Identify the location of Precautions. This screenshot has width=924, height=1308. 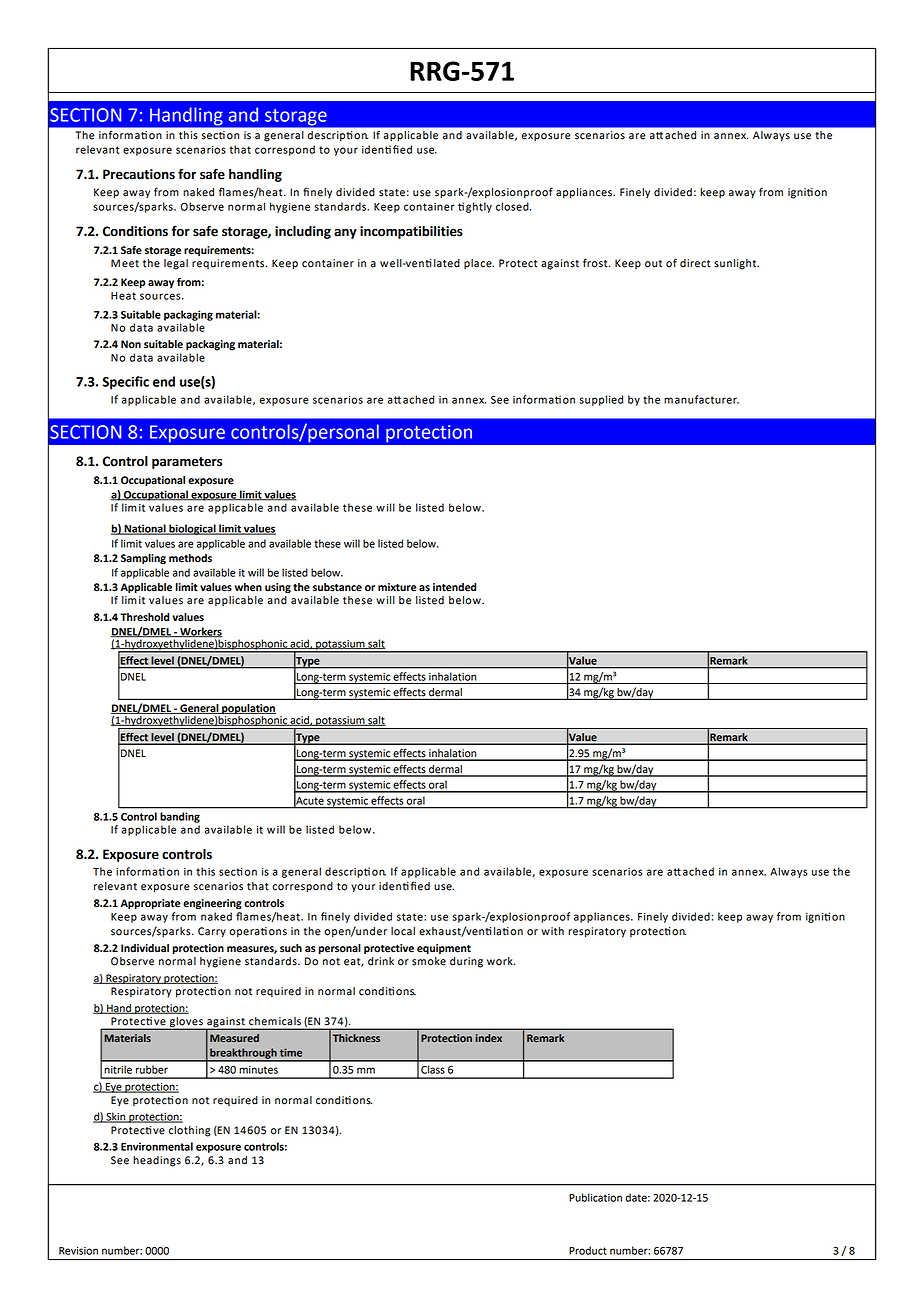
(139, 174).
